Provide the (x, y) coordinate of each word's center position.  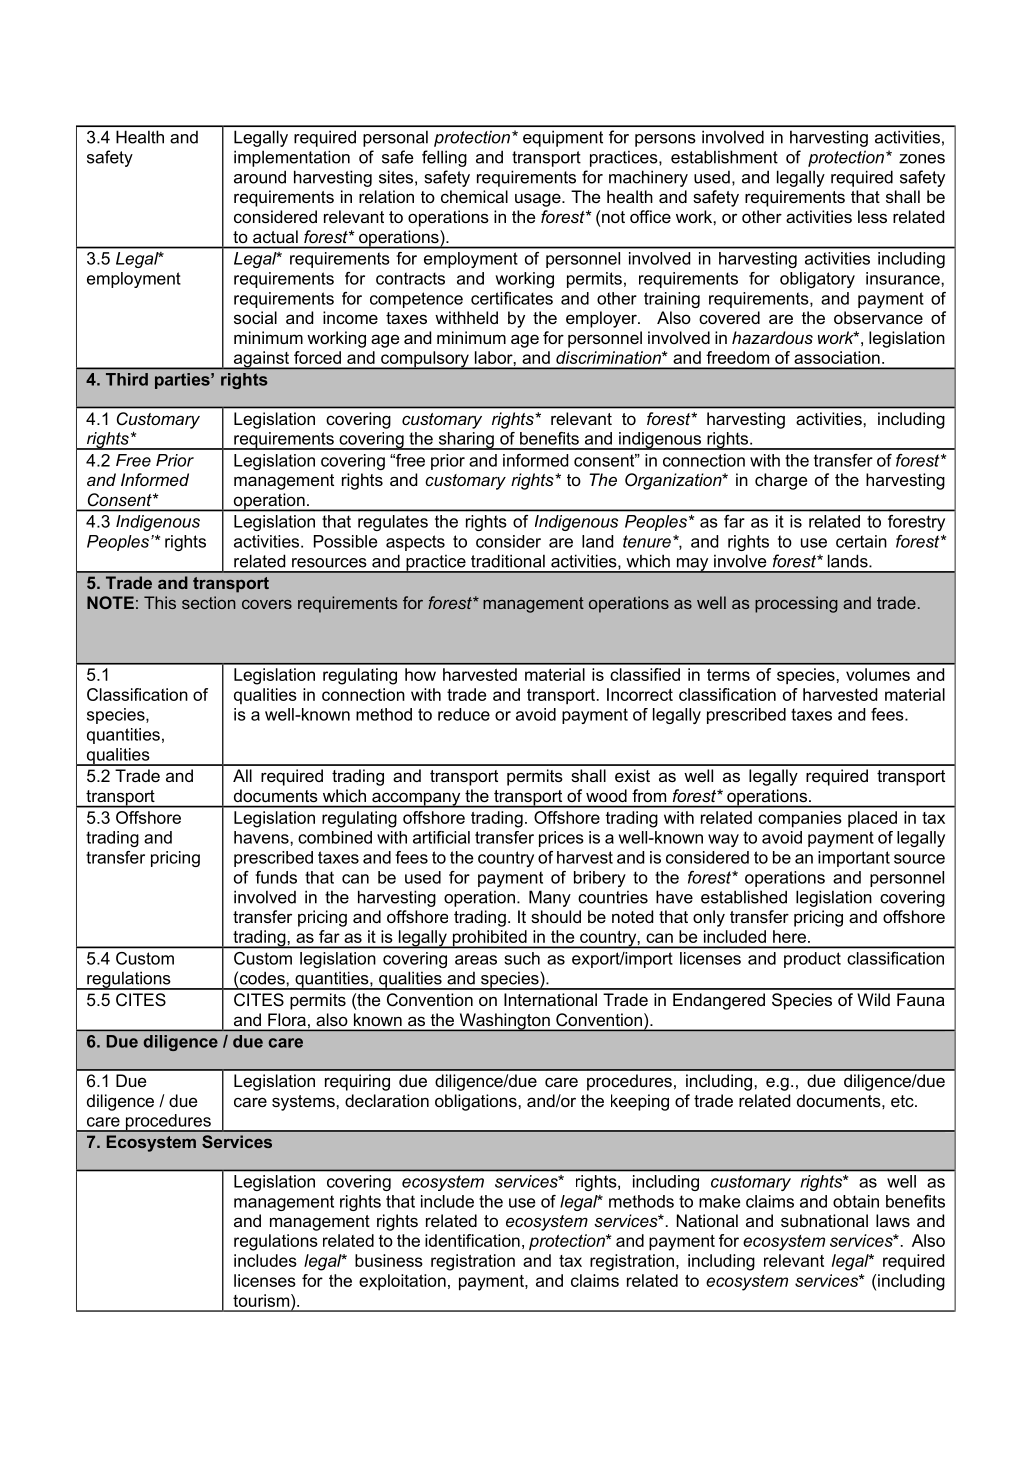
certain (861, 541)
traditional (508, 561)
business (389, 1260)
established (744, 897)
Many (550, 898)
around (260, 177)
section (208, 602)
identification (472, 1240)
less (872, 216)
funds (276, 877)
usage (539, 200)
